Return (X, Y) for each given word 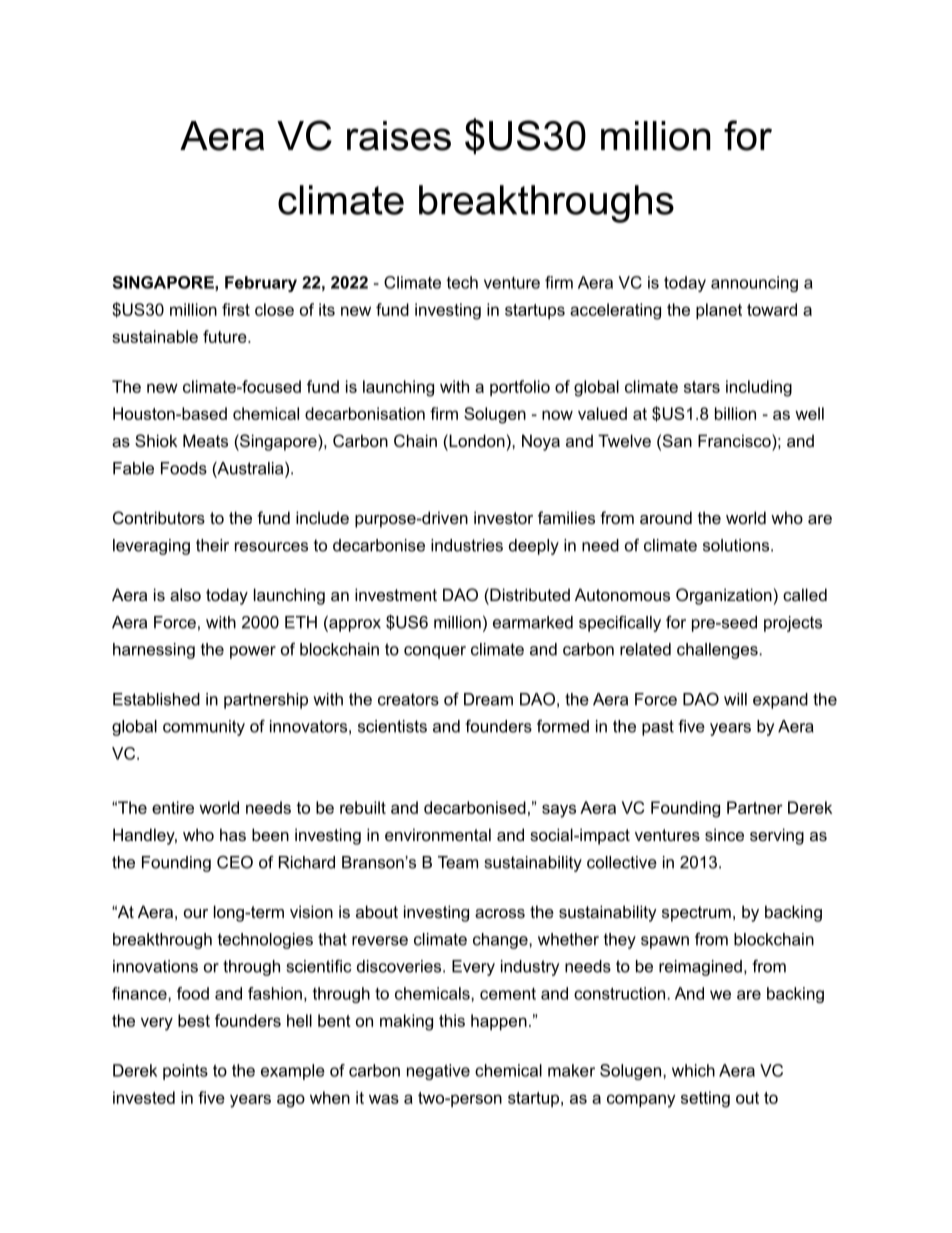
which (693, 1070)
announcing (754, 284)
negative (438, 1072)
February (261, 284)
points (185, 1072)
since (724, 834)
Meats (205, 440)
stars (702, 387)
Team (458, 862)
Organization (724, 596)
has (233, 834)
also (185, 594)
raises (399, 136)
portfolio (520, 388)
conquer (435, 652)
